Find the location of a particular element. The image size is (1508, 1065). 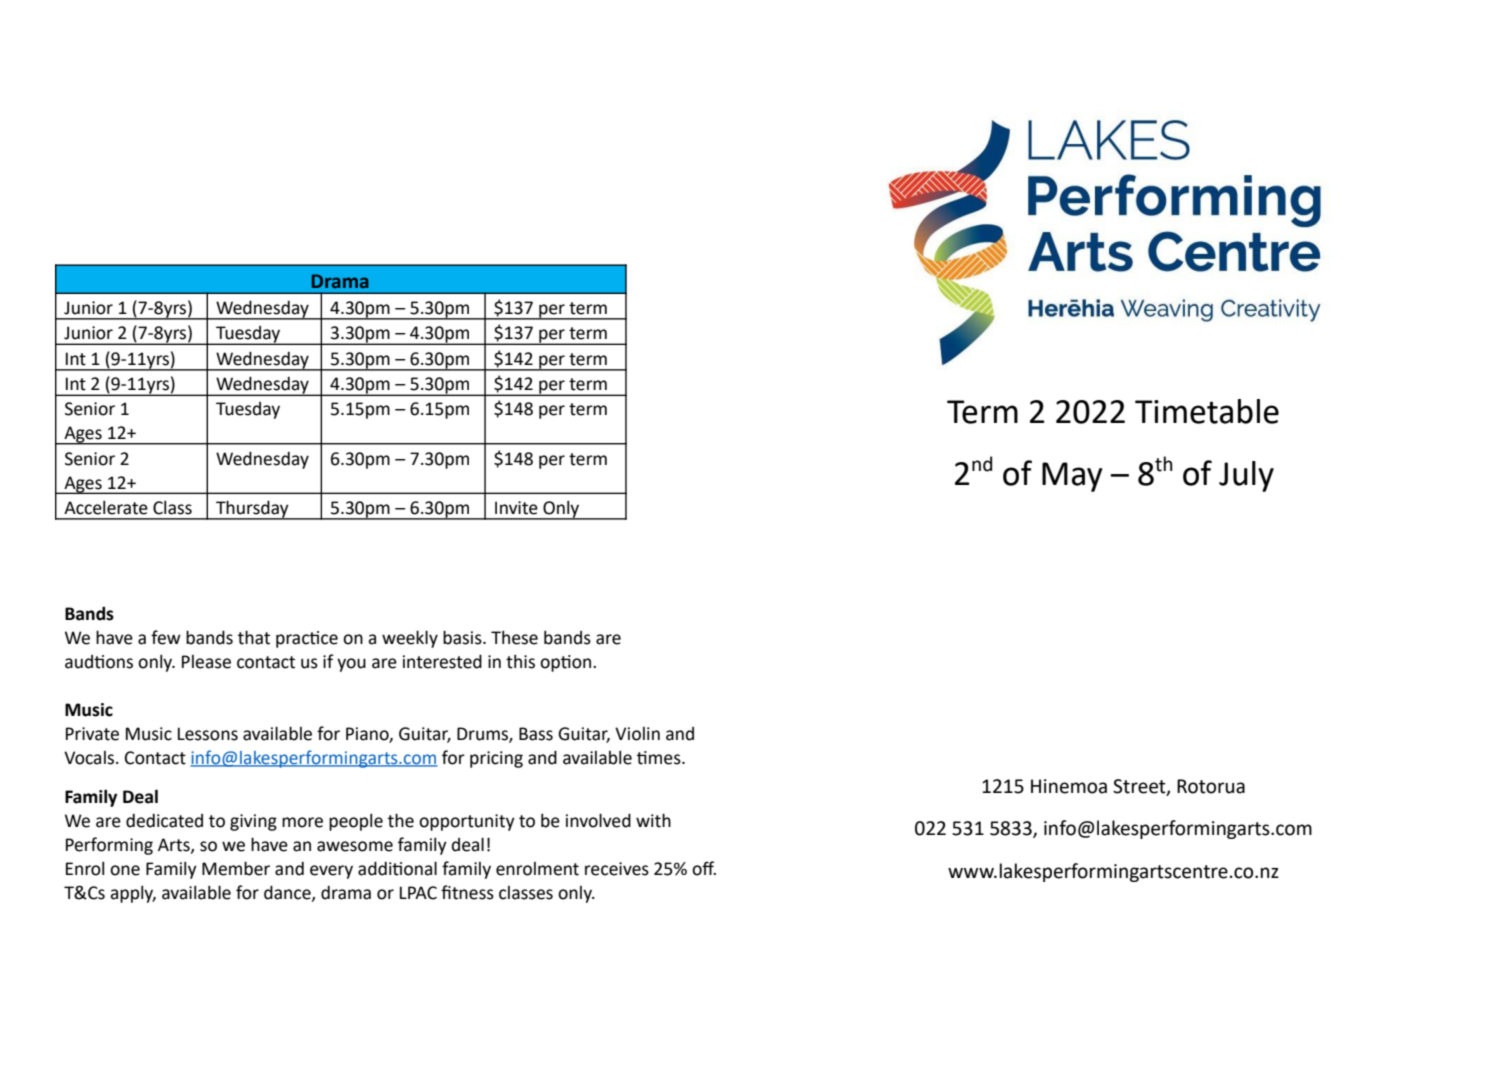

These is located at coordinates (514, 637).
